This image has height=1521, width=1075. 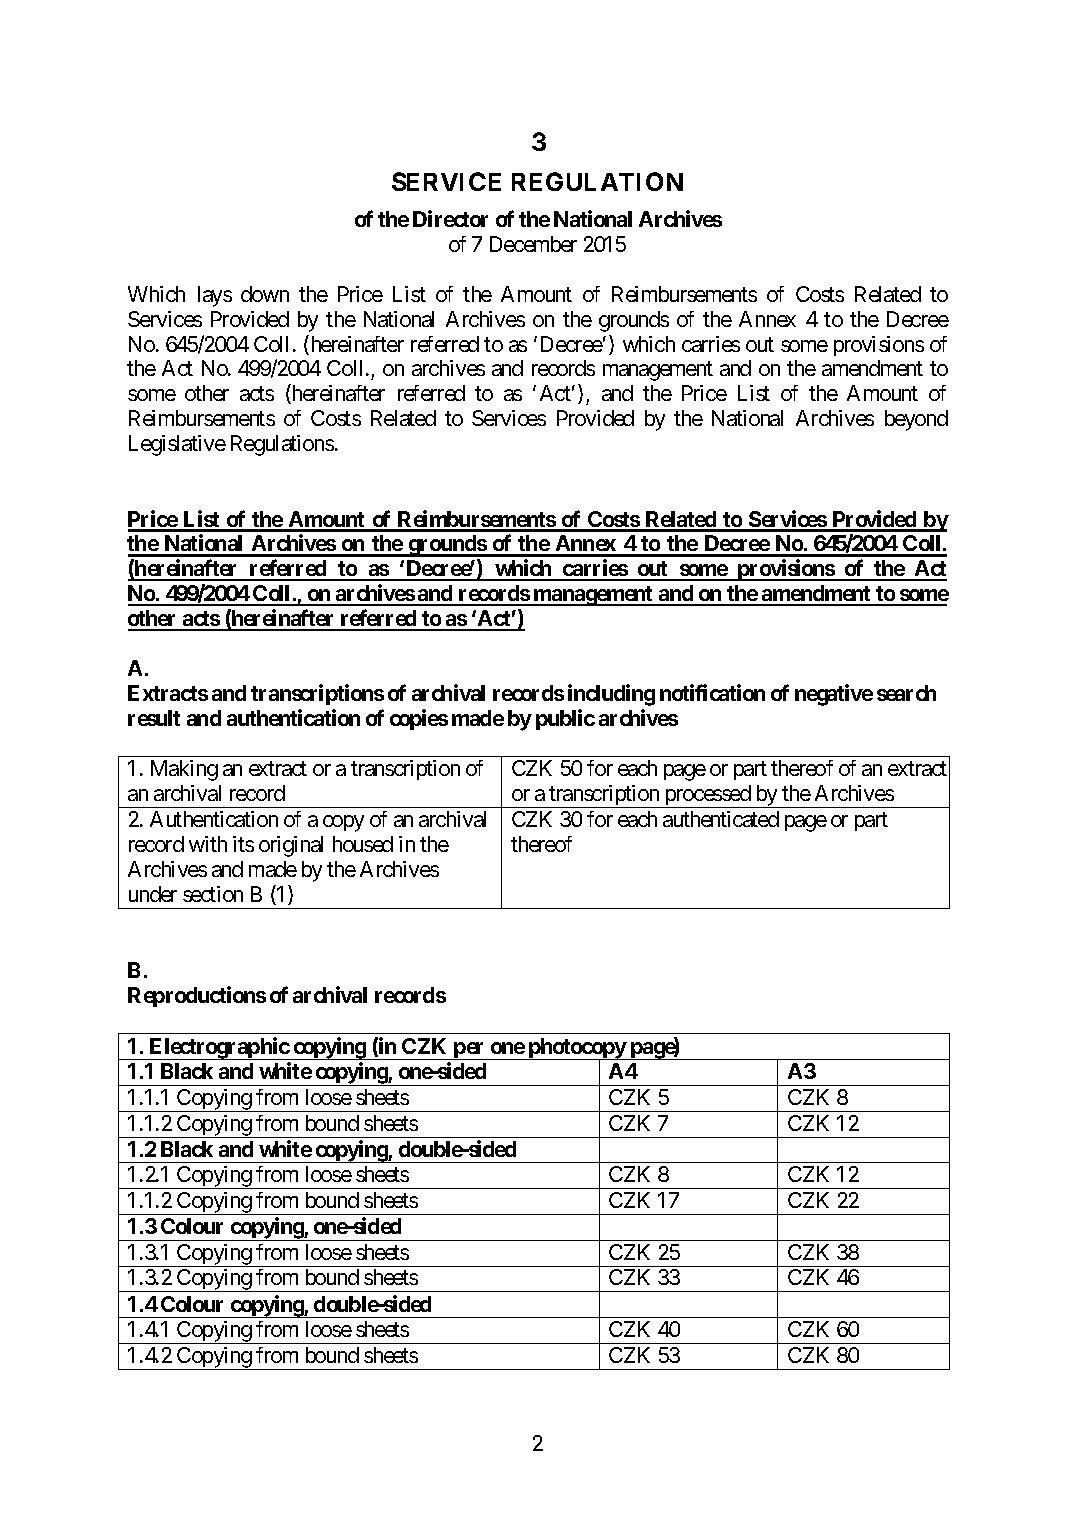 What do you see at coordinates (721, 819) in the image?
I see `authenticated` at bounding box center [721, 819].
